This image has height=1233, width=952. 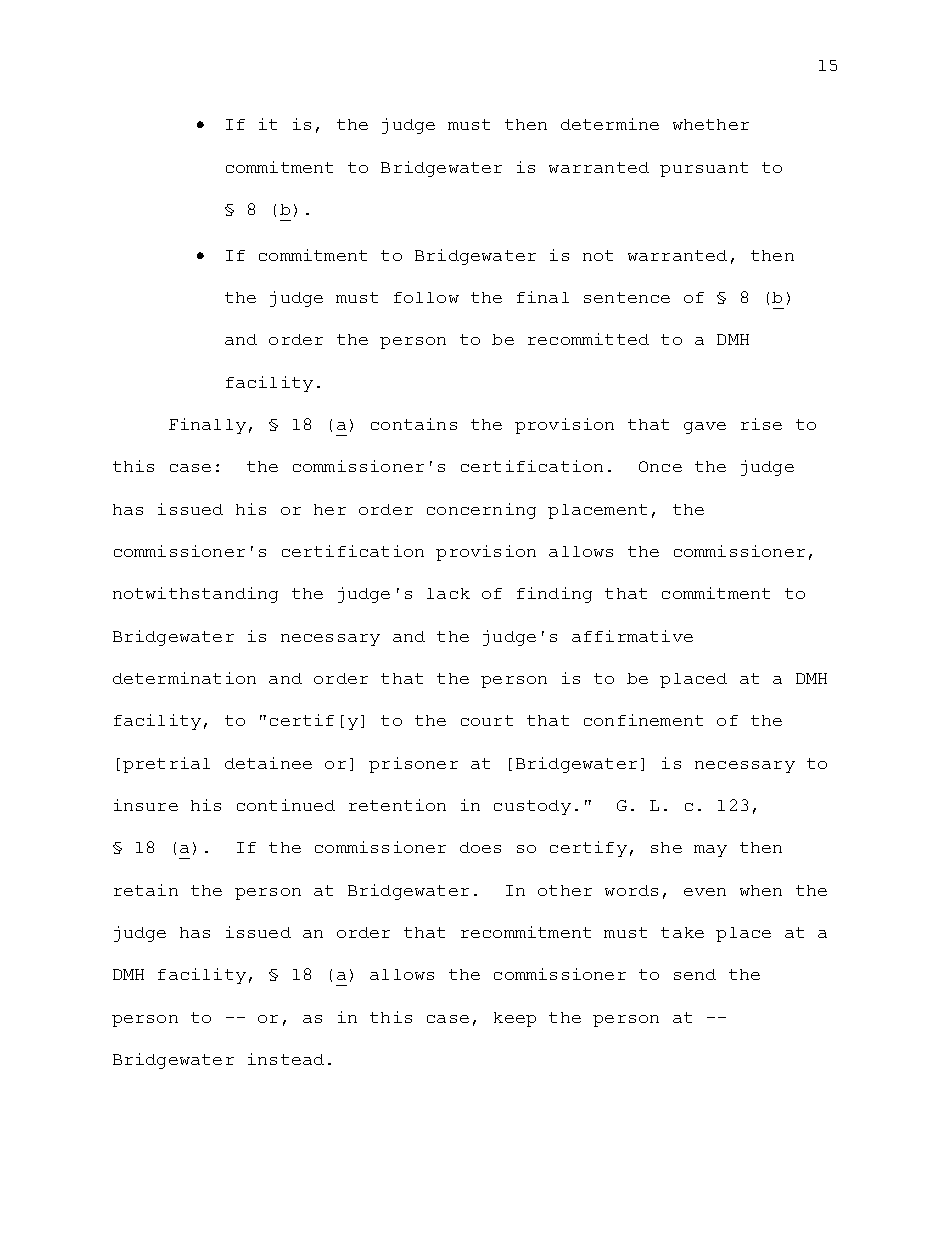 I want to click on continued, so click(x=286, y=805).
